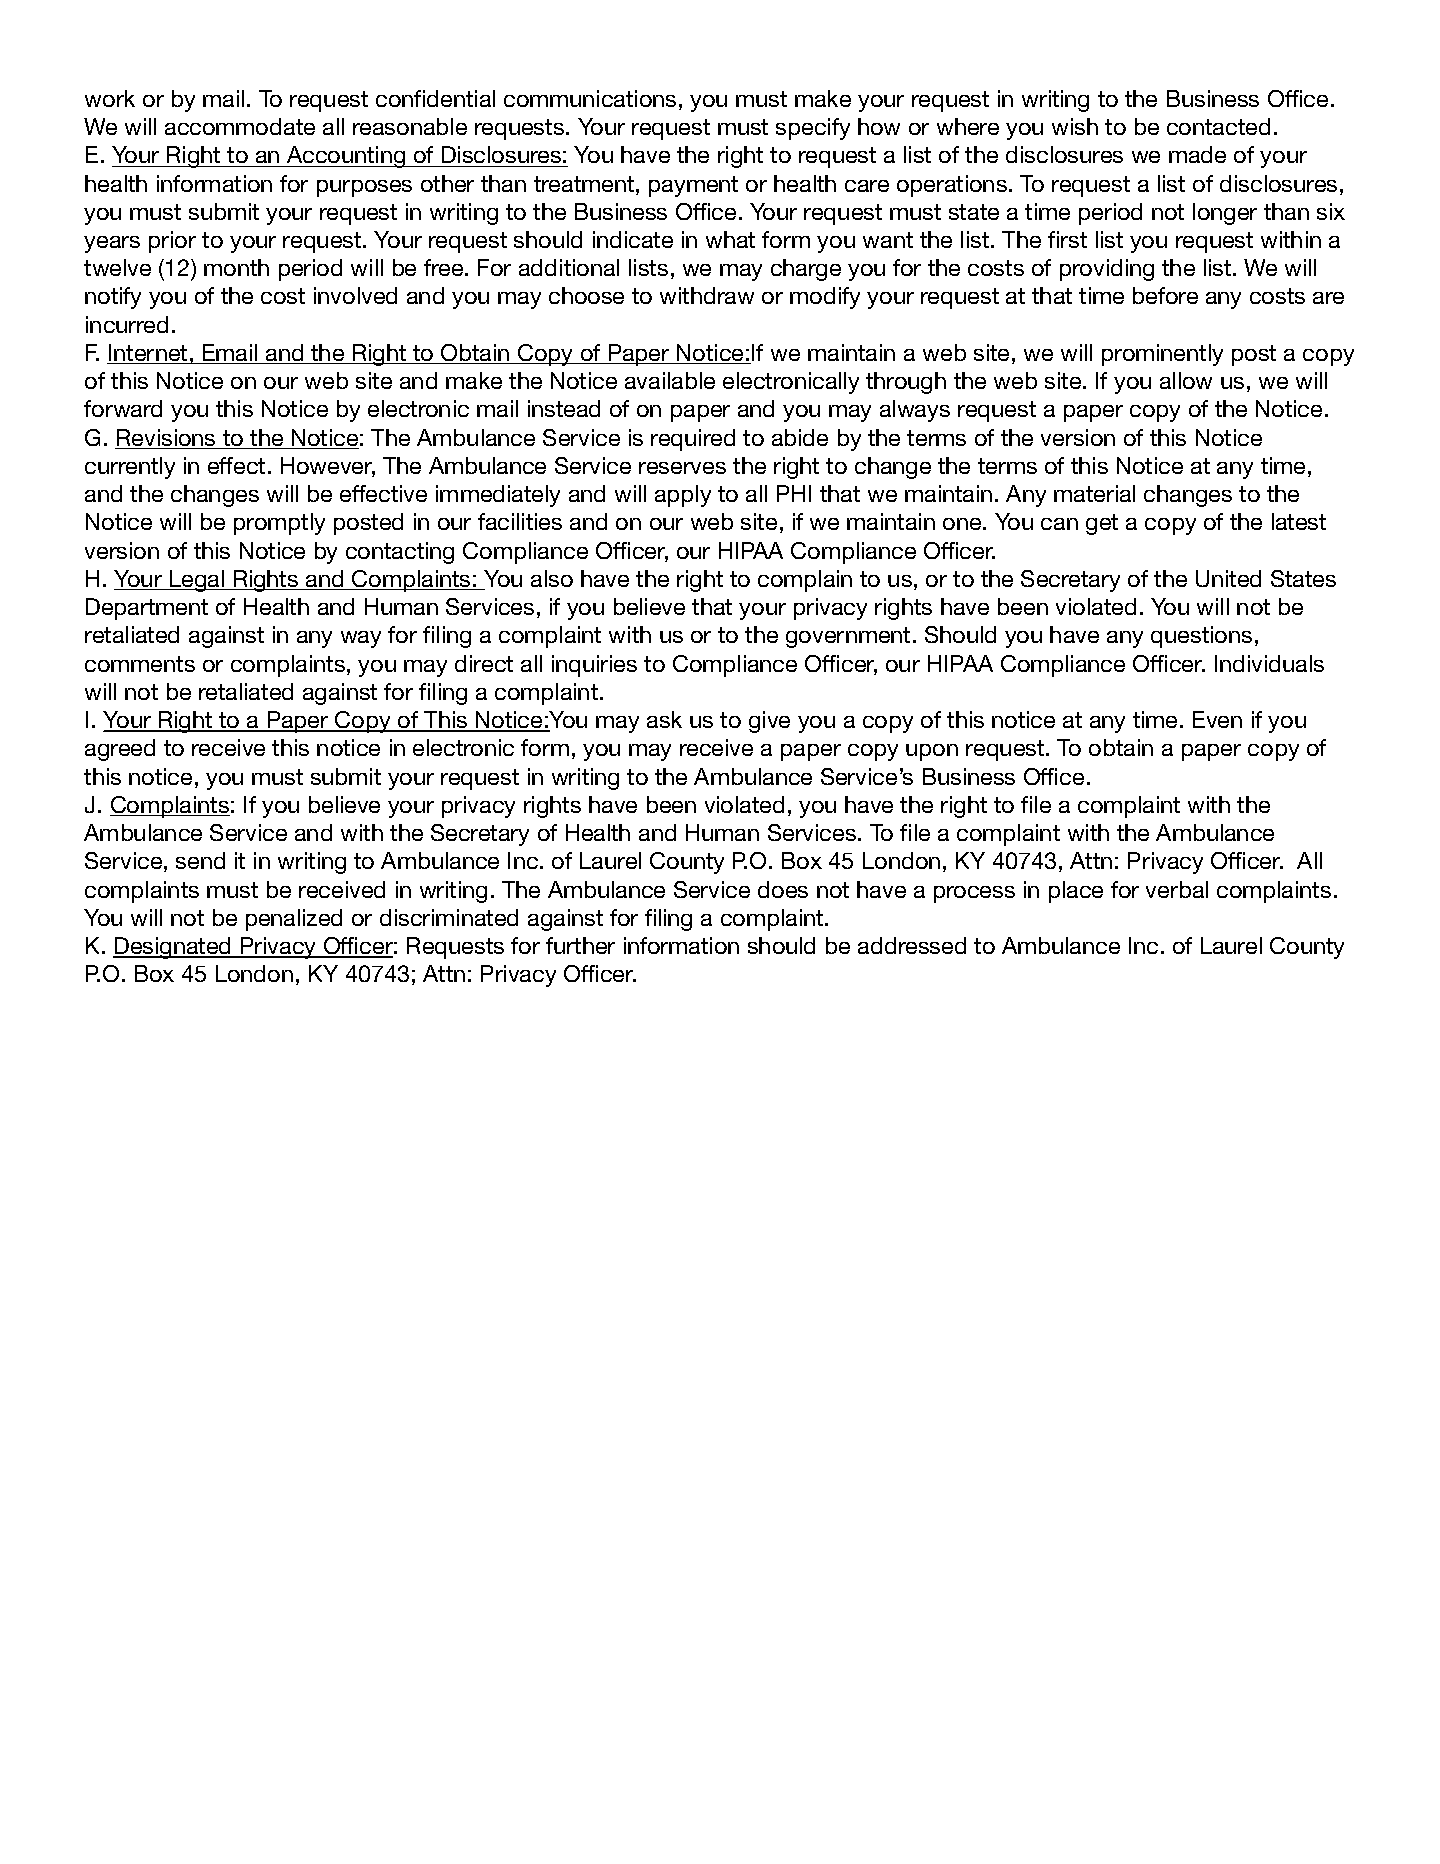 The height and width of the page is (1864, 1440). Describe the element at coordinates (825, 298) in the page. I see `modify` at that location.
